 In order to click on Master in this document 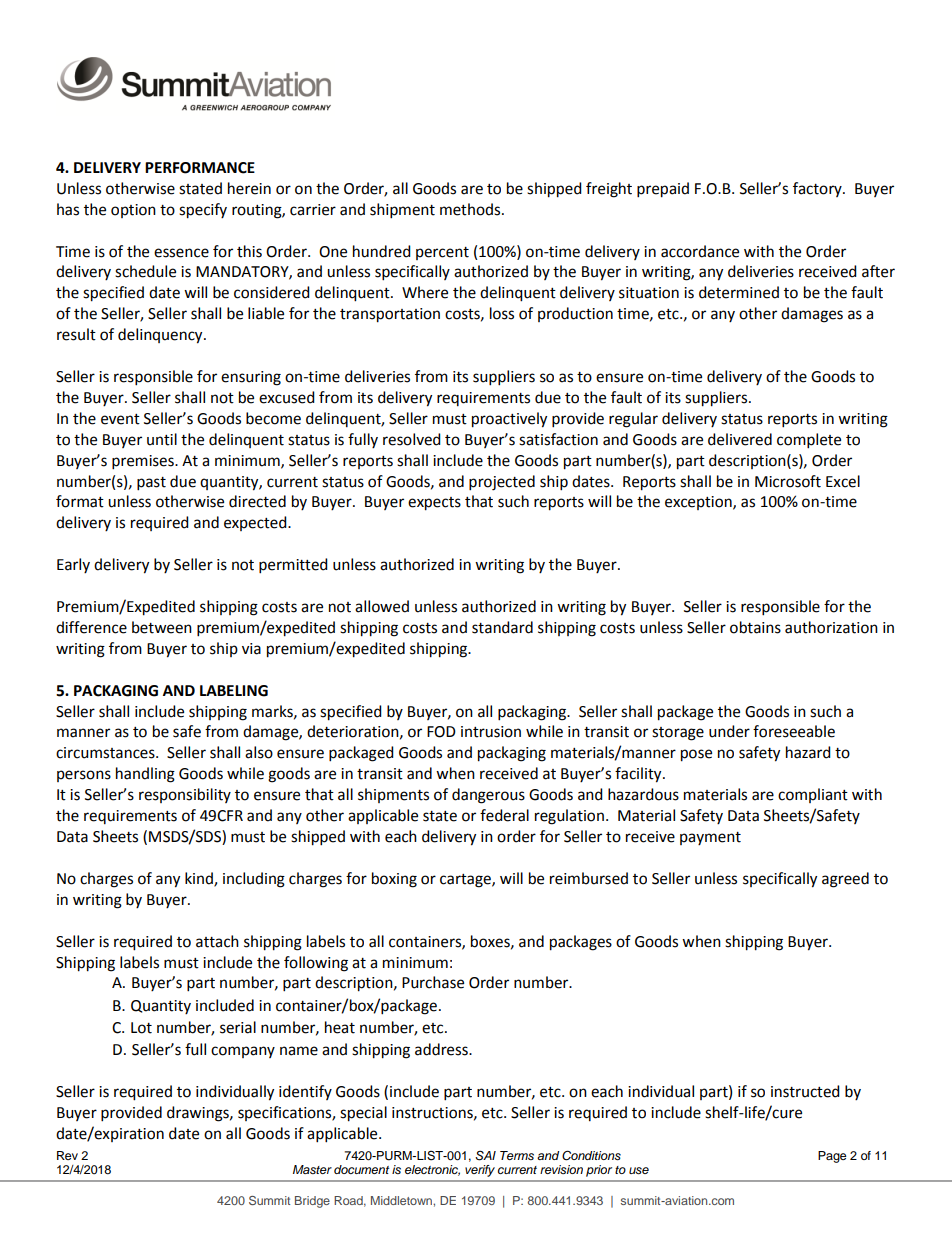, I will do `click(312, 1169)`.
